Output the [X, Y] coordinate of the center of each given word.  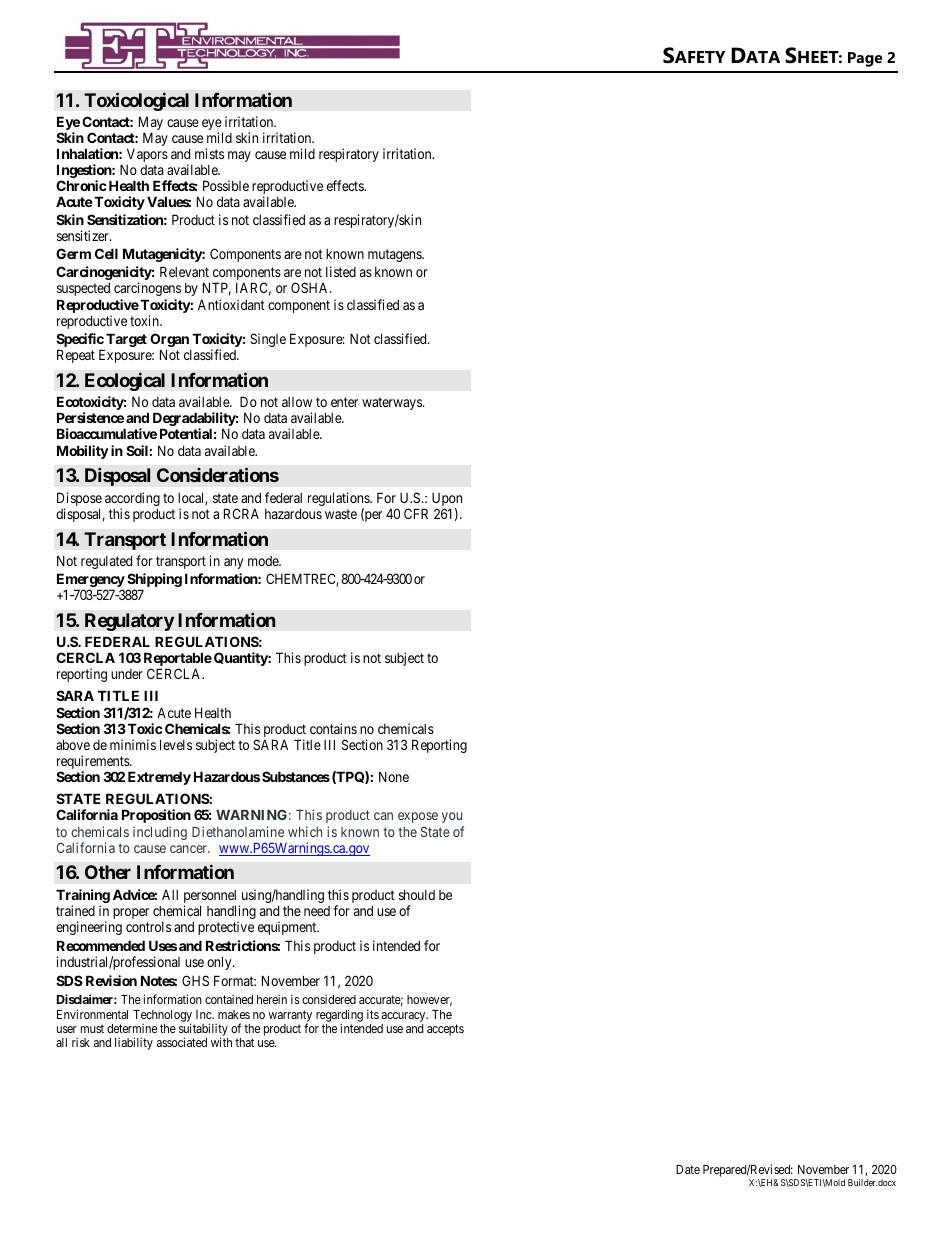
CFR [416, 513]
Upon [447, 501]
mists [209, 153]
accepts [445, 1030]
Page [865, 59]
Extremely [159, 778]
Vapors [147, 155]
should [417, 894]
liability [134, 1043]
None [394, 777]
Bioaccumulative [107, 433]
